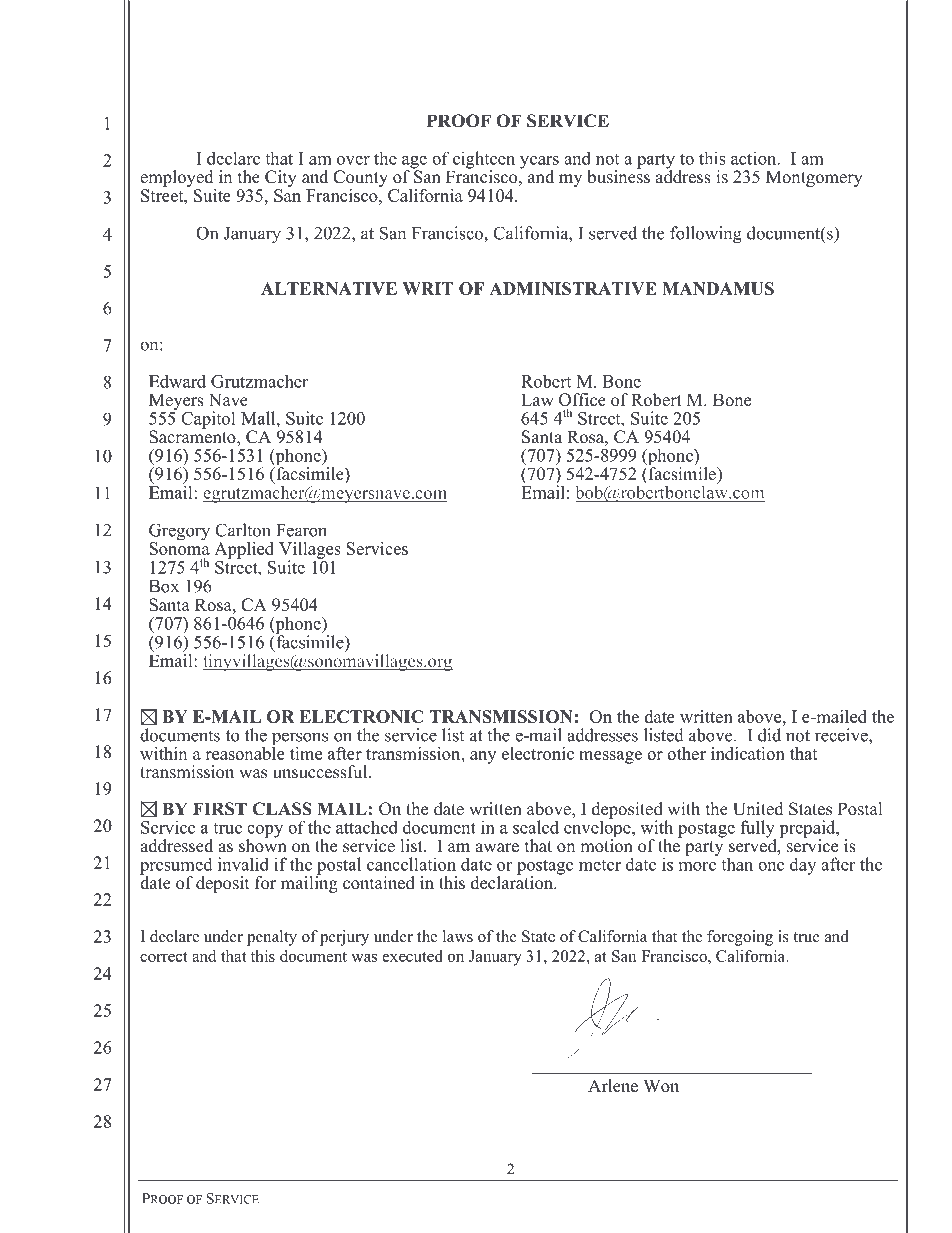 Image resolution: width=952 pixels, height=1233 pixels. Describe the element at coordinates (483, 161) in the screenshot. I see `eighteen` at that location.
